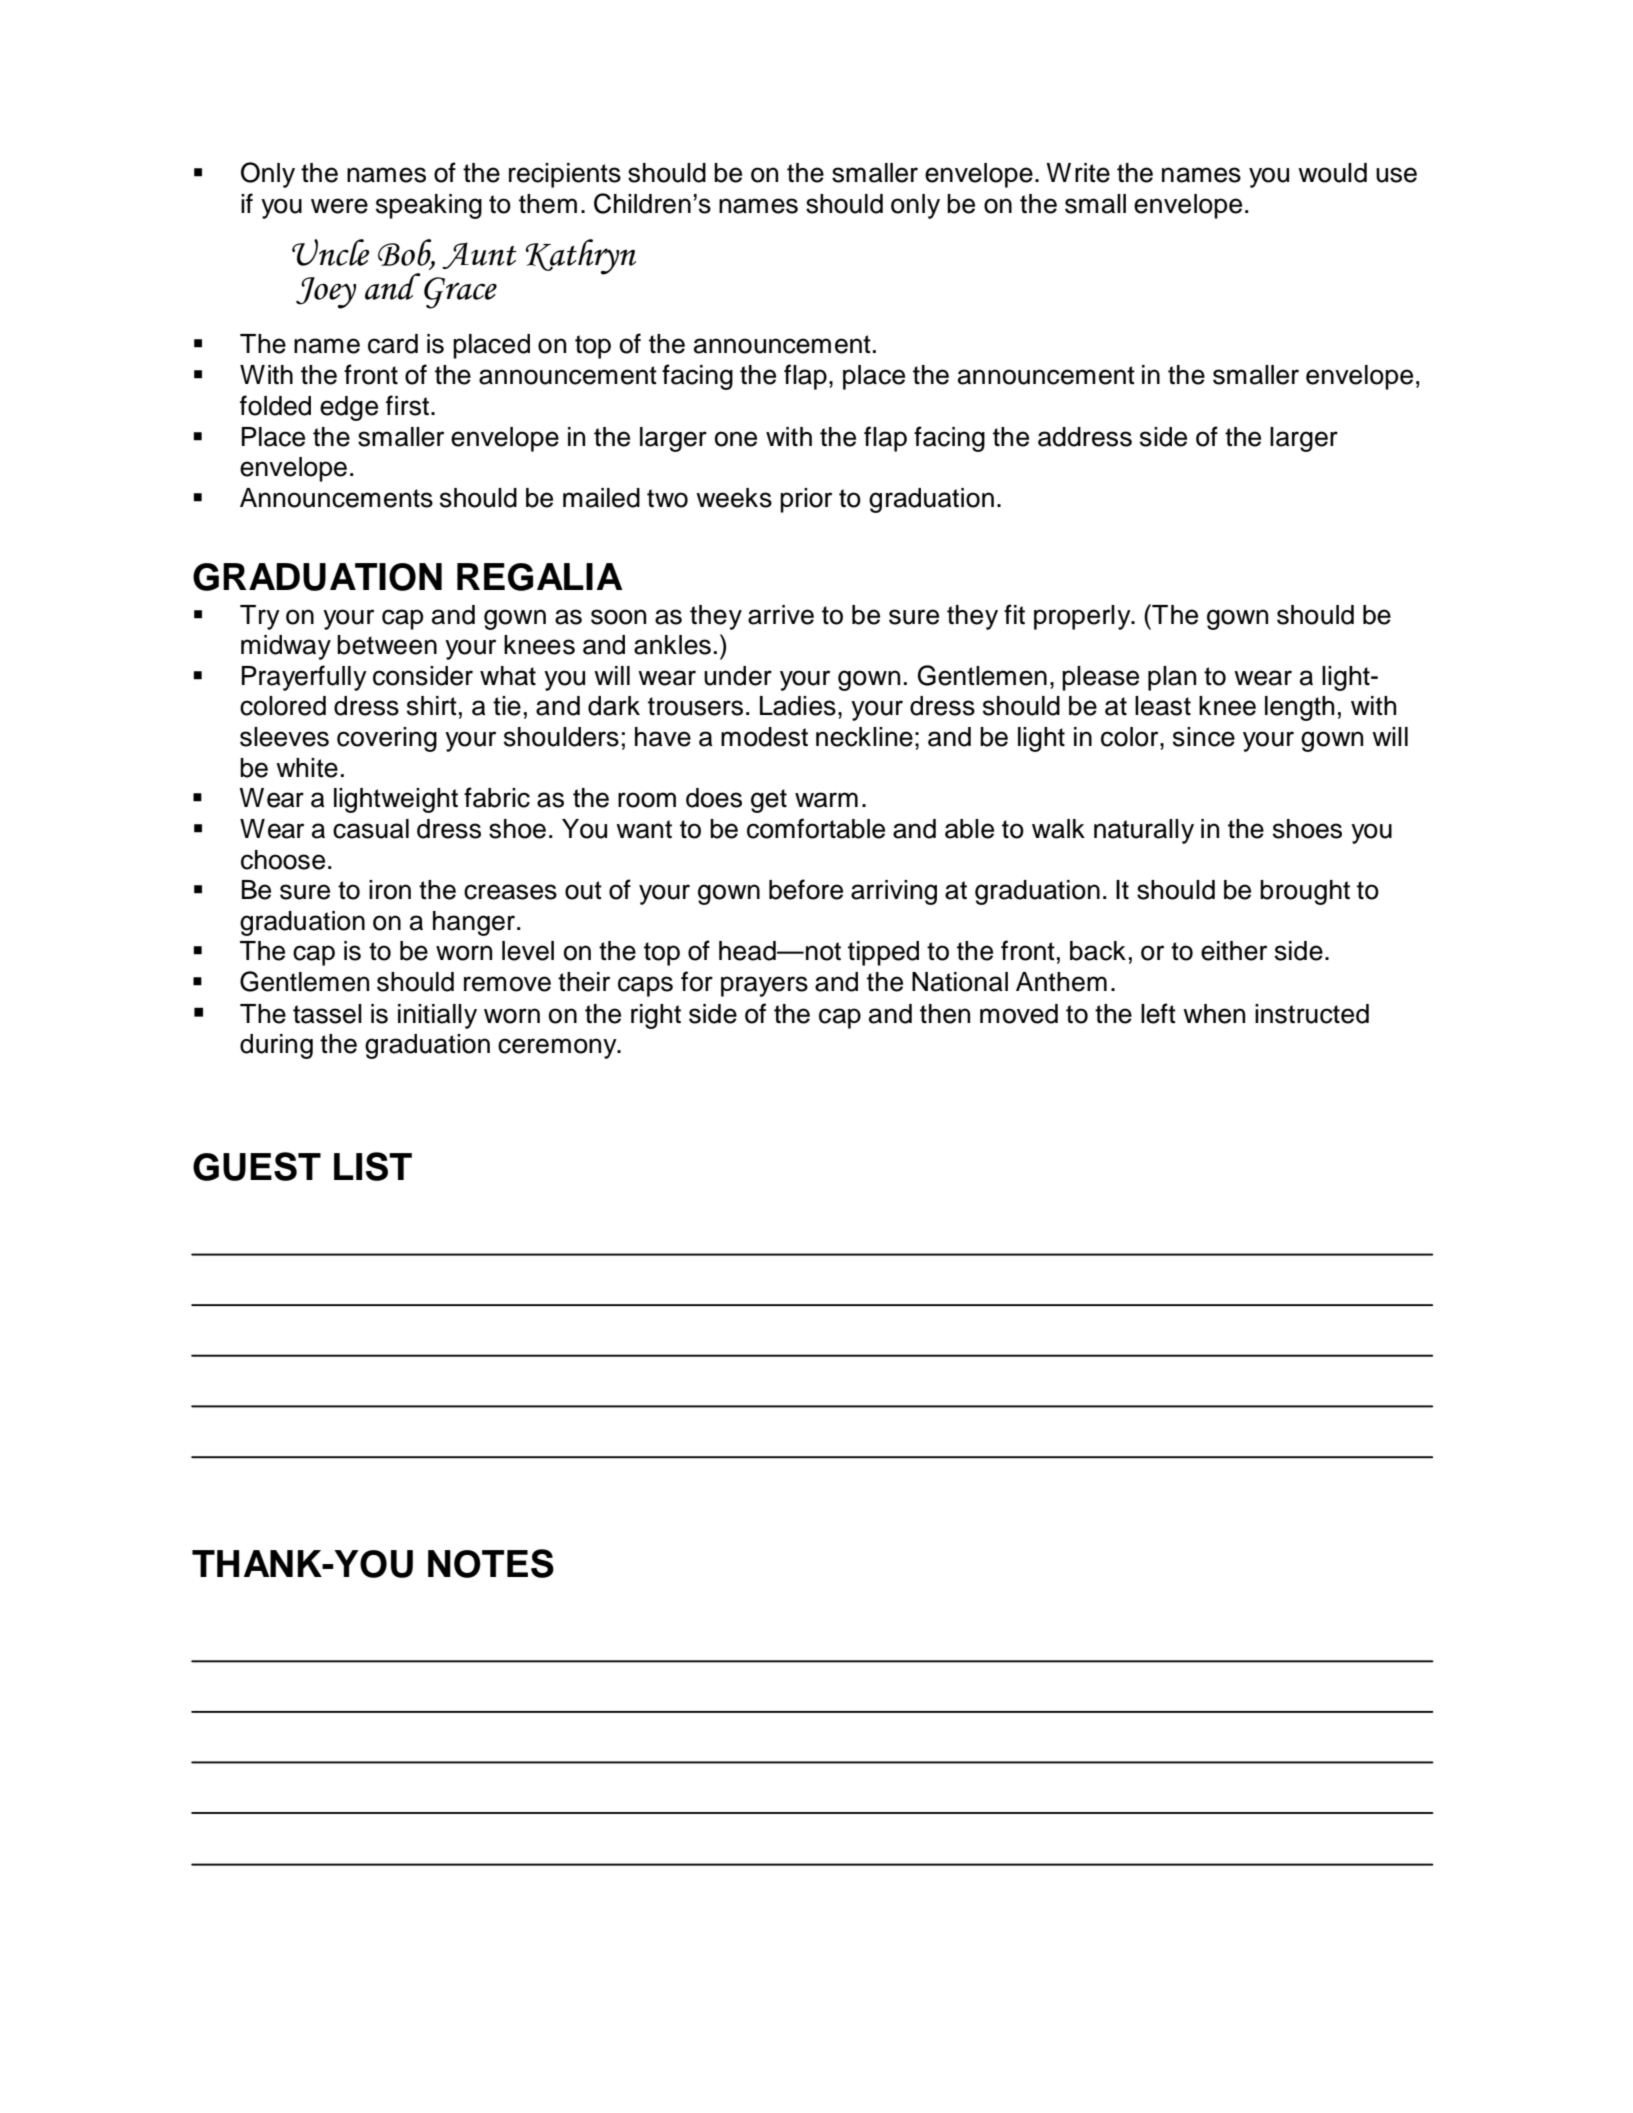  Describe the element at coordinates (1078, 173) in the image. I see `Write` at that location.
